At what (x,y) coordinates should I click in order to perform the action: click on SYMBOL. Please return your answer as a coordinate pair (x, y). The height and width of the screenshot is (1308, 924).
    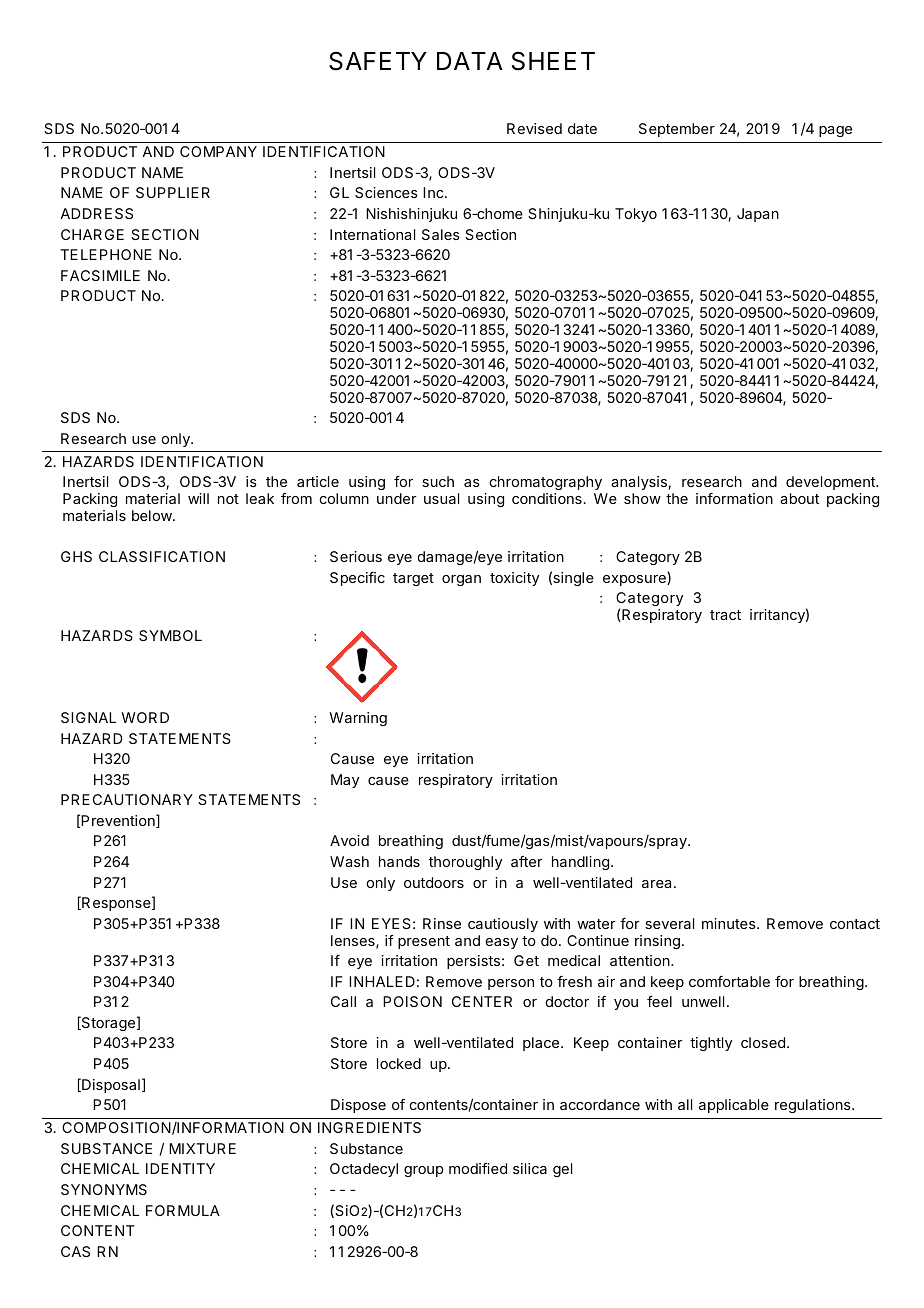
    Looking at the image, I should click on (170, 635).
